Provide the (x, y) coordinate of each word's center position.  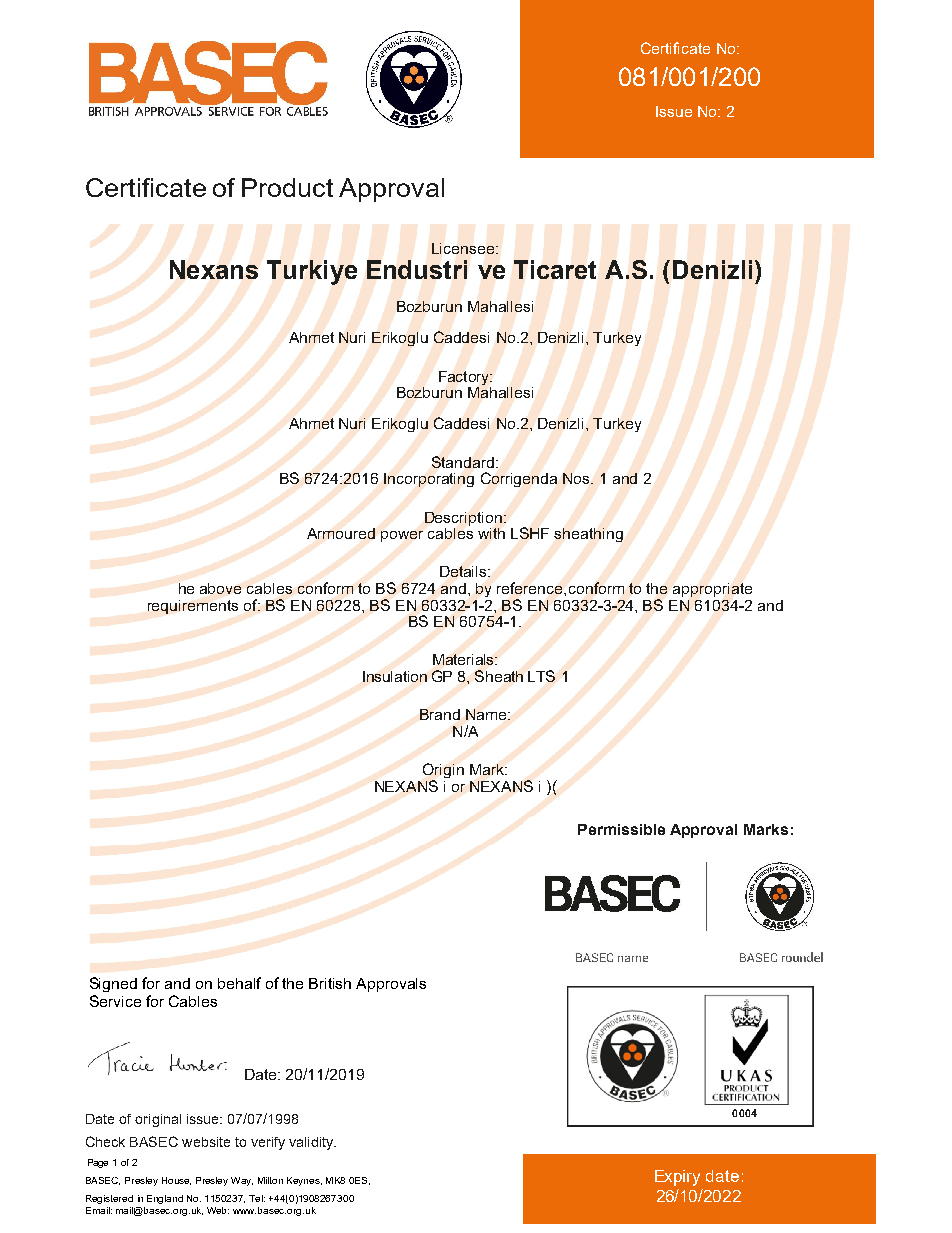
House (176, 1181)
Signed (113, 984)
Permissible (621, 829)
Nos (577, 478)
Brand (440, 714)
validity (312, 1143)
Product (287, 187)
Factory (465, 378)
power (402, 536)
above (220, 588)
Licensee (463, 248)
